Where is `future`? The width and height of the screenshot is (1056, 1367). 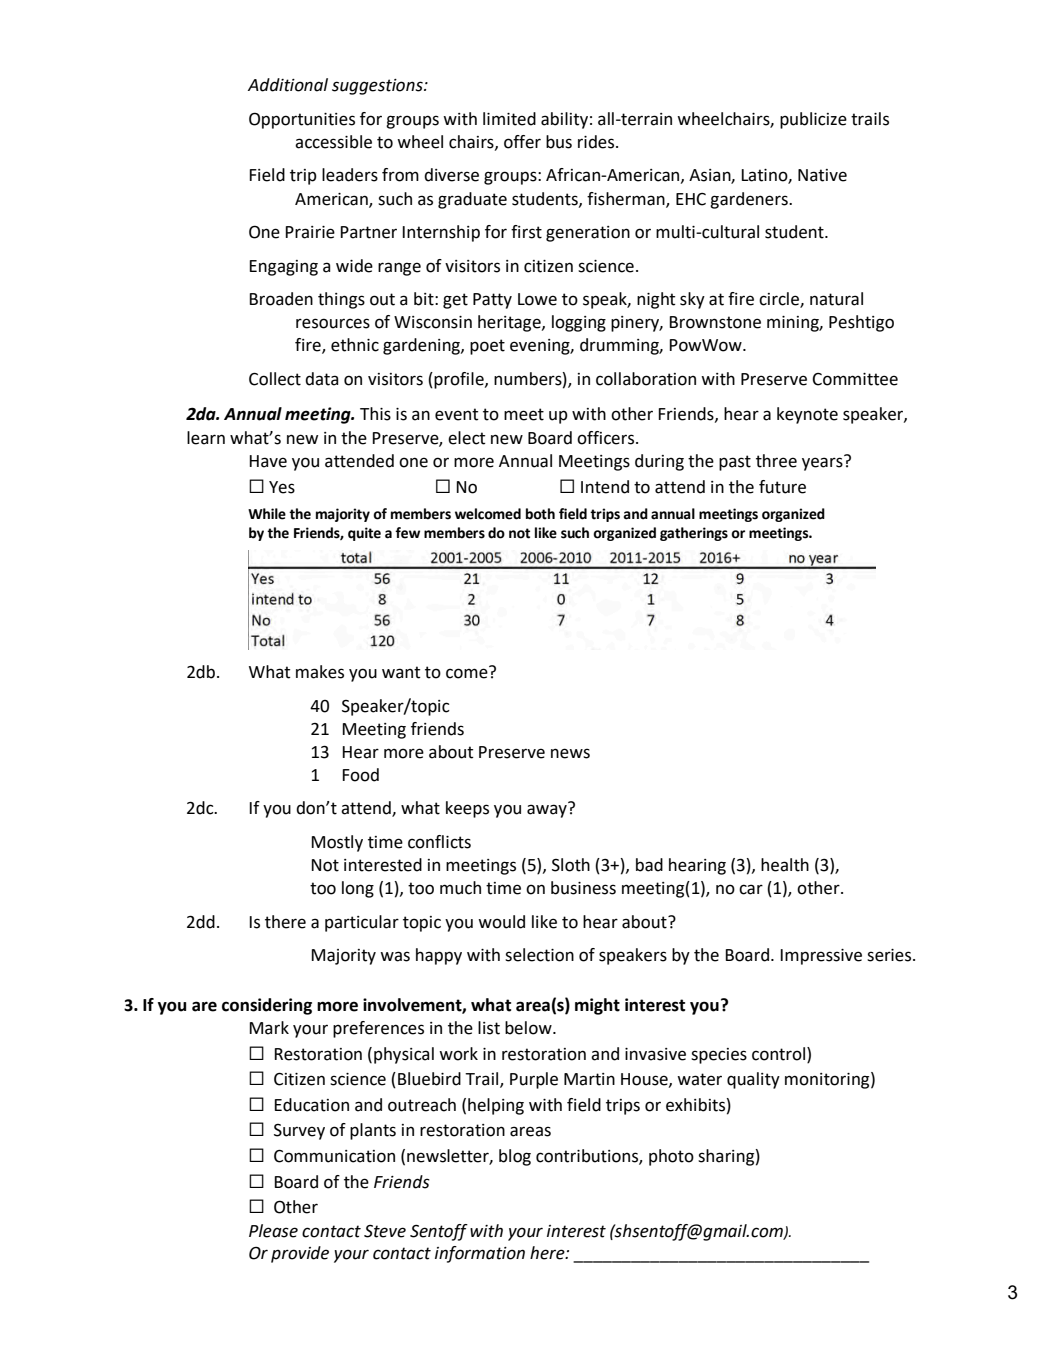 future is located at coordinates (782, 487).
